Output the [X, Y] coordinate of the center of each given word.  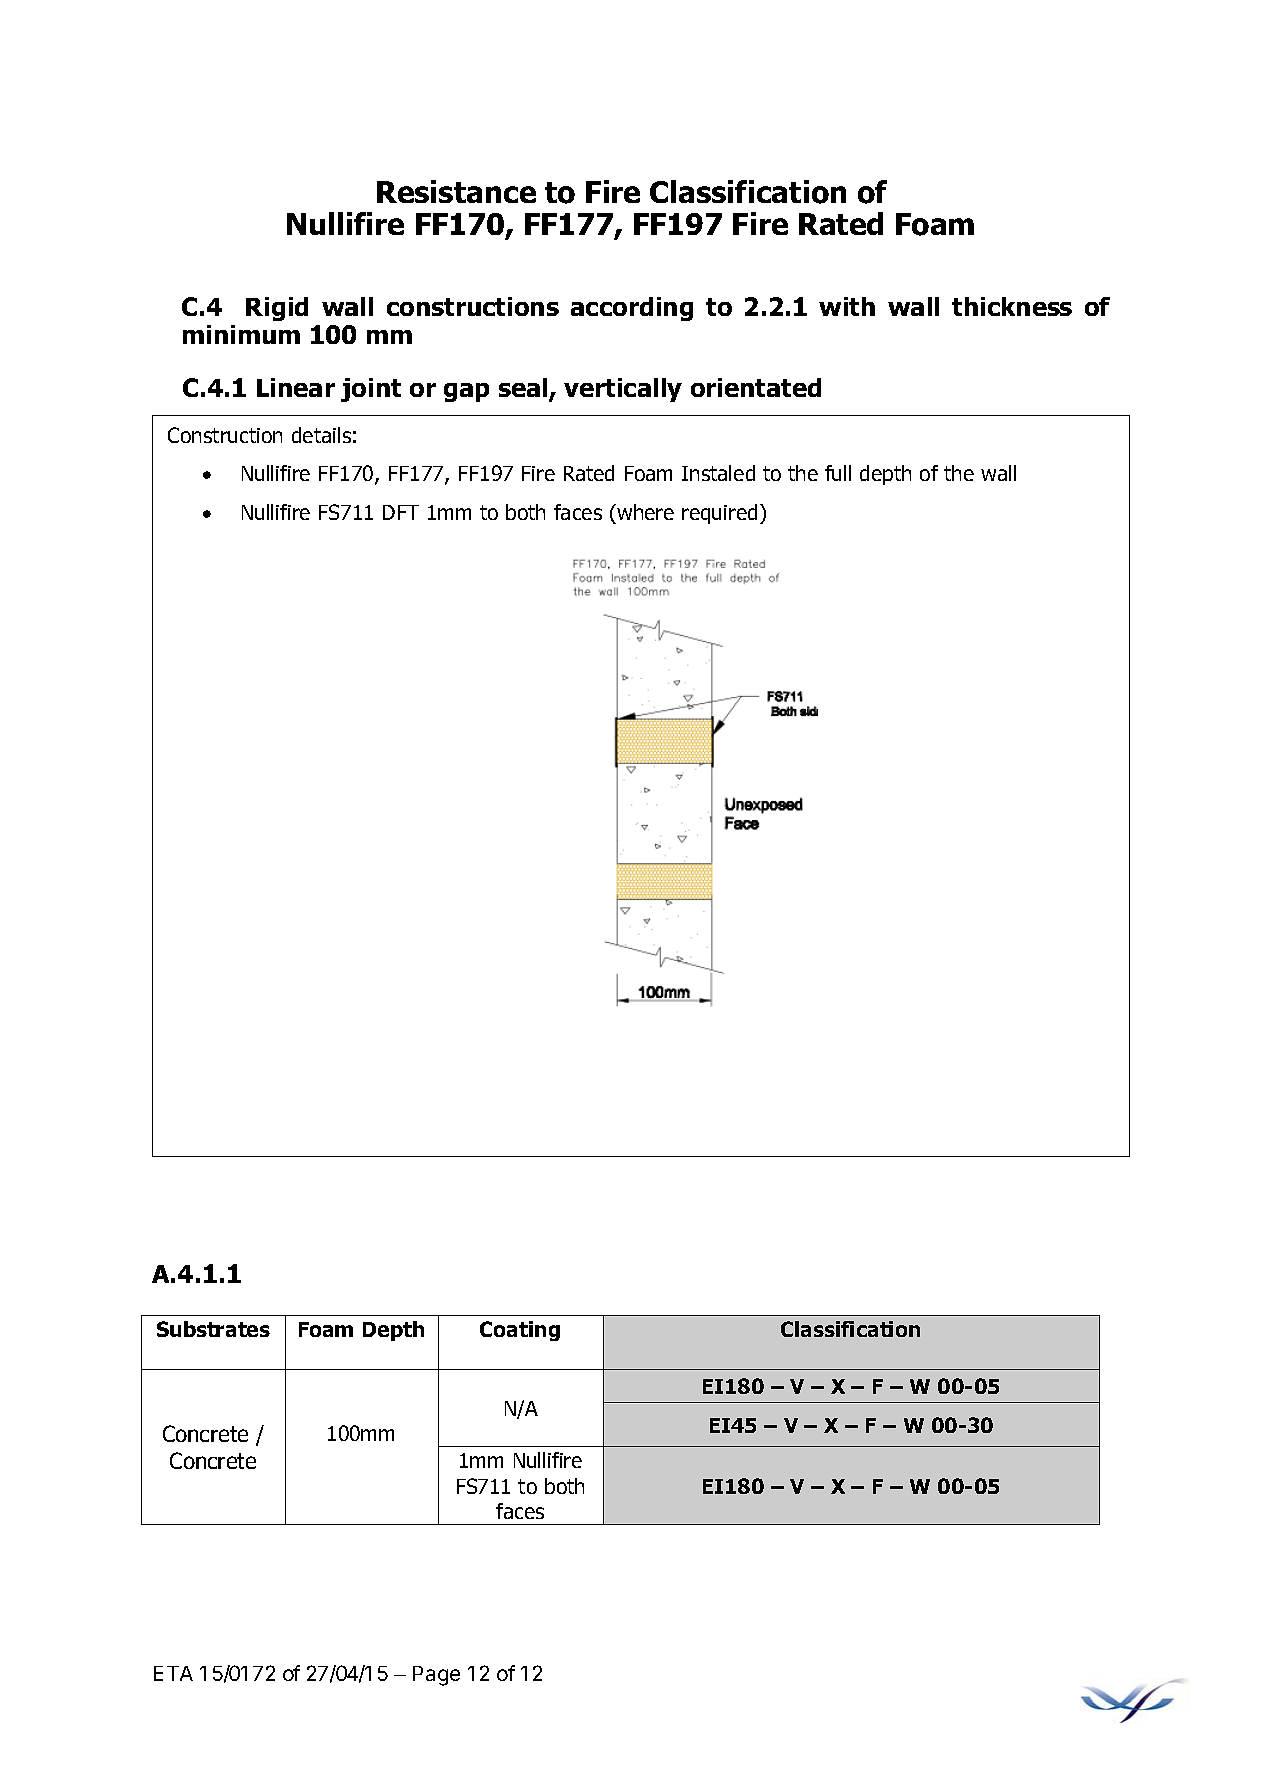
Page [436, 1676]
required [719, 514]
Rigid [277, 309]
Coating [520, 1331]
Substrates [213, 1329]
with [847, 306]
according [632, 309]
